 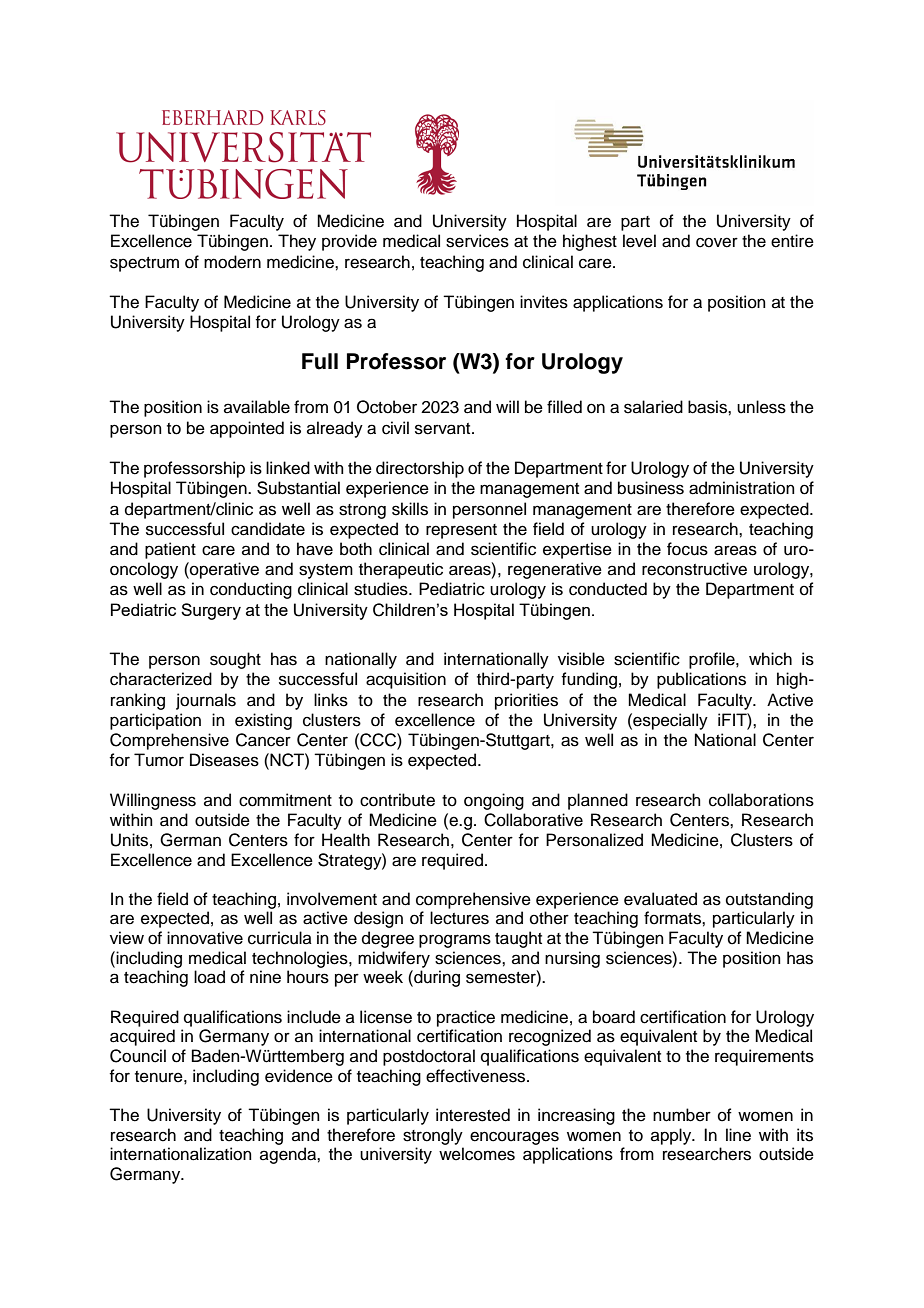 What do you see at coordinates (459, 918) in the image?
I see `lectures` at bounding box center [459, 918].
